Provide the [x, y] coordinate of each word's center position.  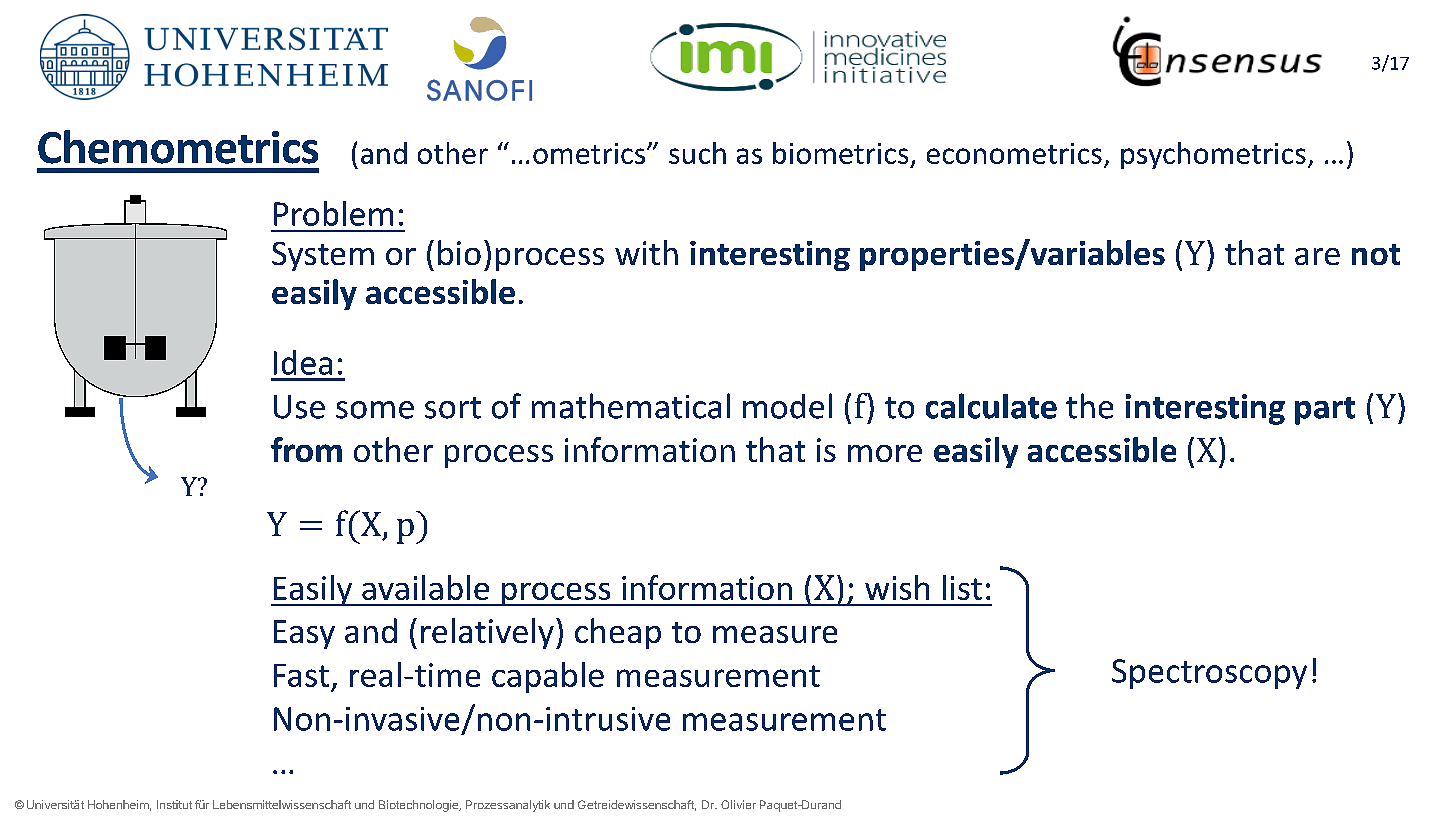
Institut [174, 804]
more [885, 453]
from [306, 449]
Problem [333, 213]
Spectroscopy [1209, 674]
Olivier [738, 804]
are [1317, 256]
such [697, 153]
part [1325, 411]
